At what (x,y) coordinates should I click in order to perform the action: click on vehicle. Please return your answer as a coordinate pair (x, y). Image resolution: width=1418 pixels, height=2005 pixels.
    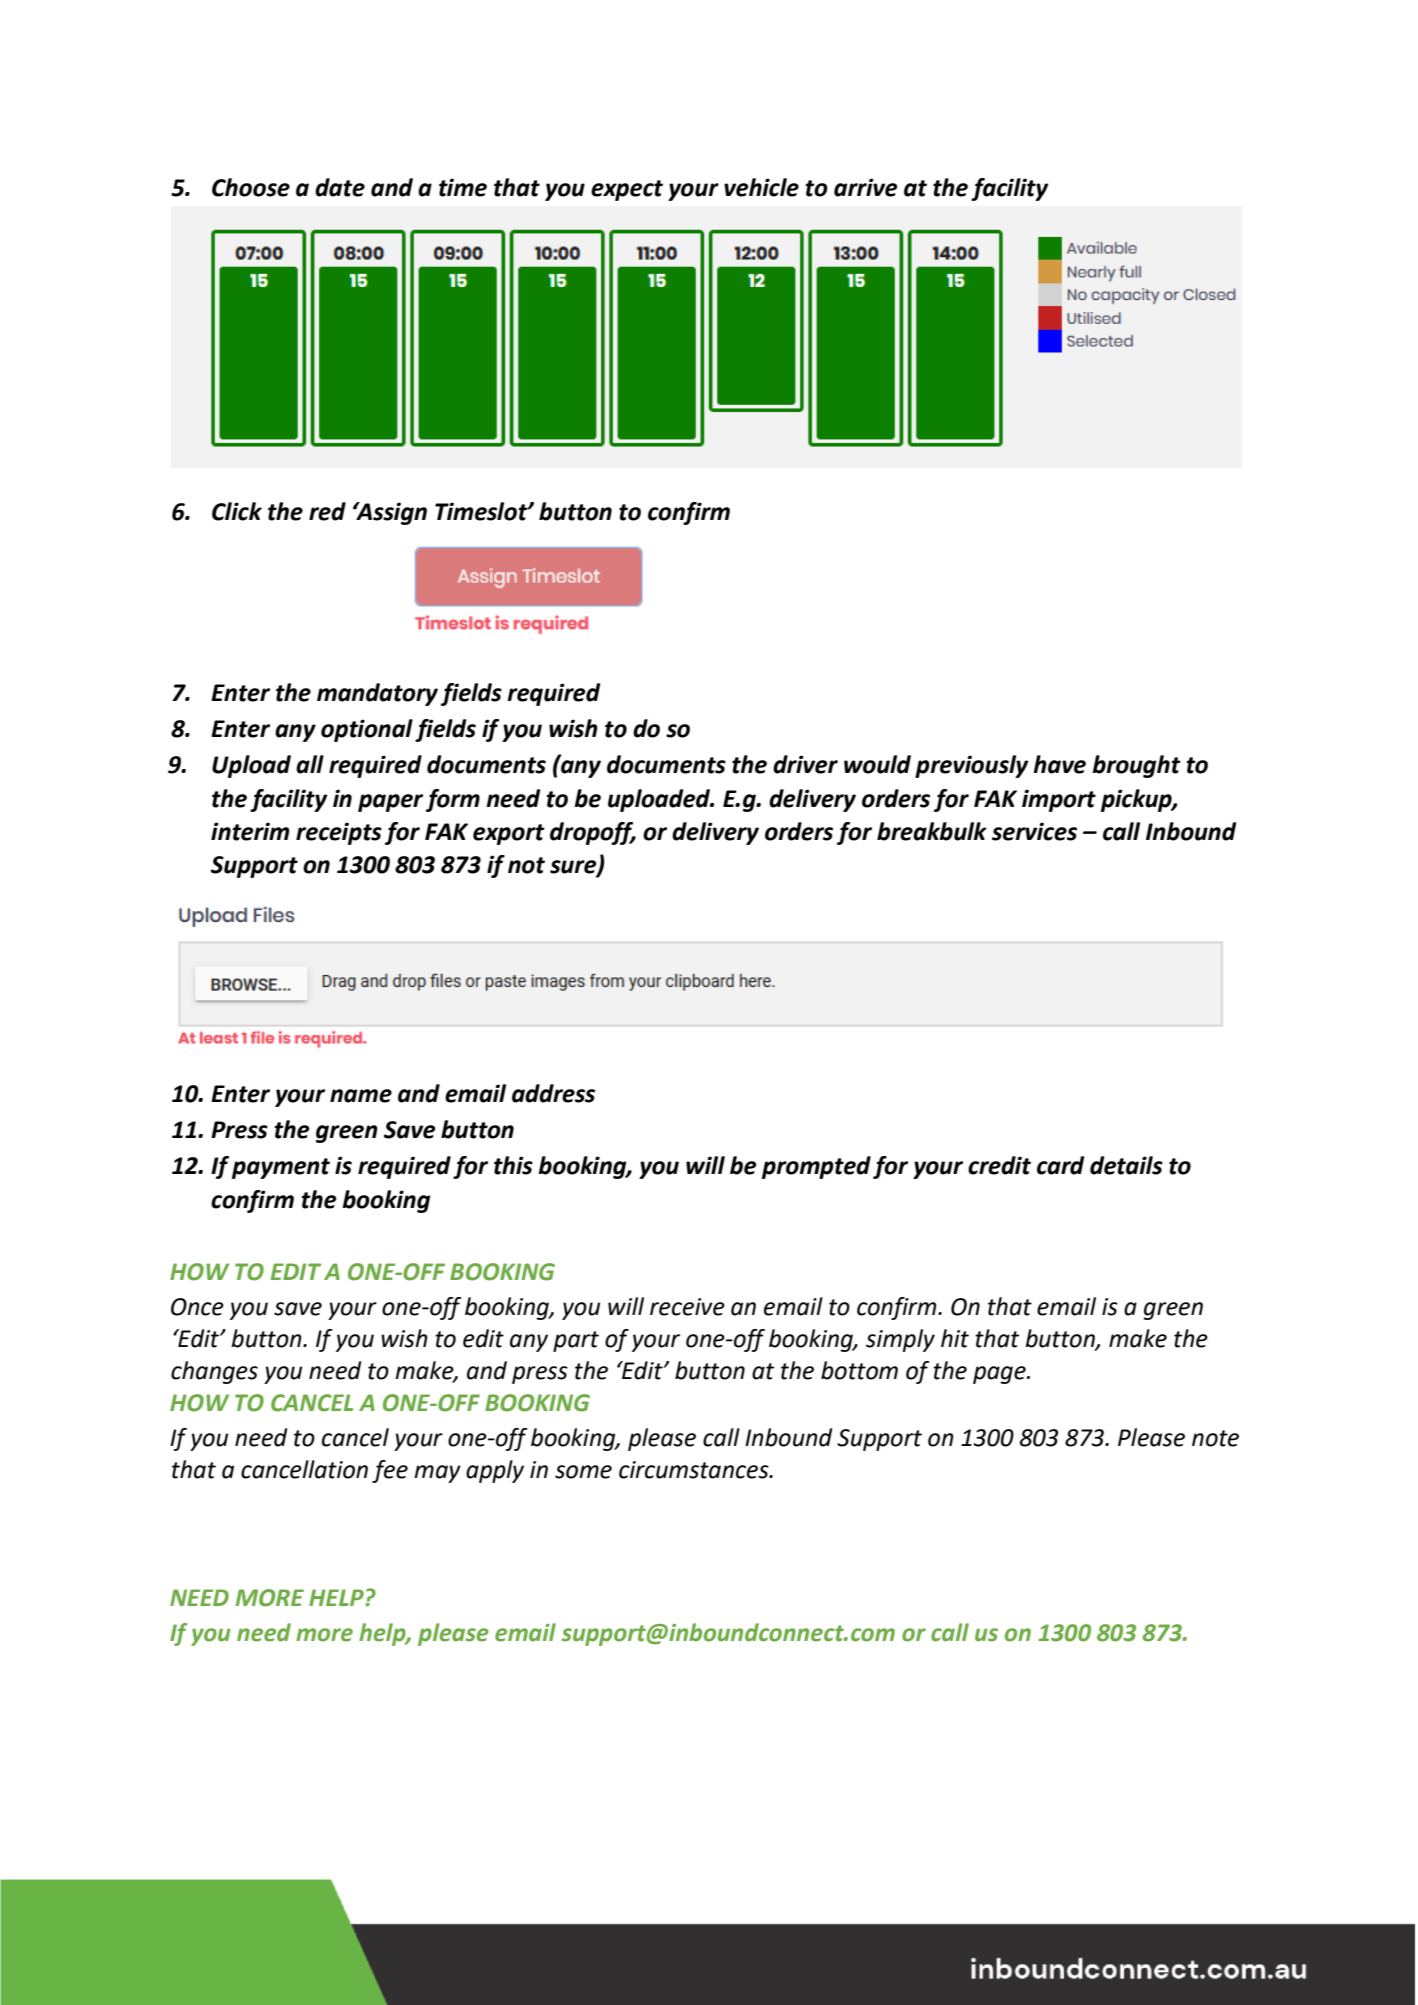
    Looking at the image, I should click on (761, 187).
